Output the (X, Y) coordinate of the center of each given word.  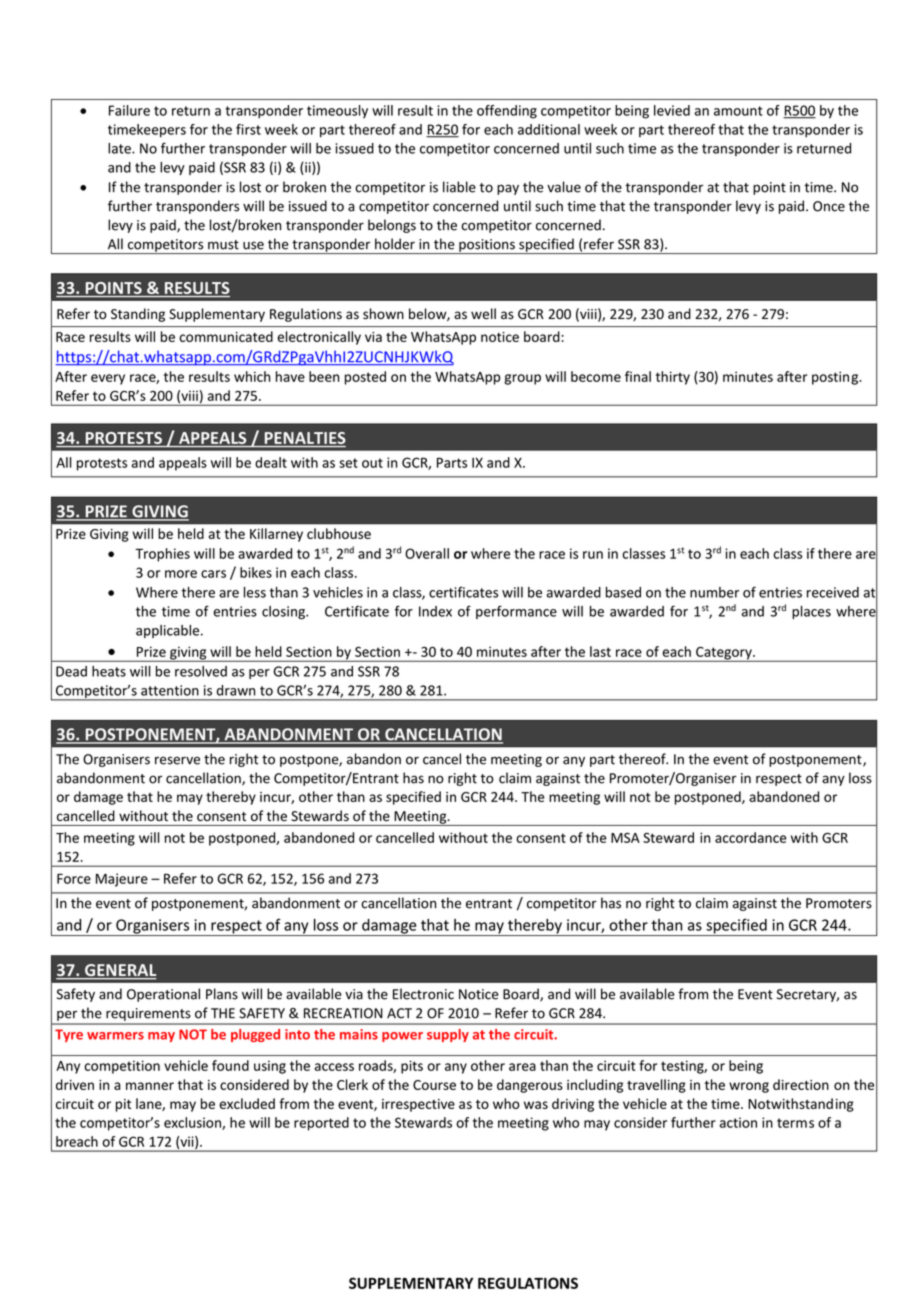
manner (150, 1086)
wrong (749, 1087)
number (714, 592)
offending (507, 112)
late (120, 148)
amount (738, 111)
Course (434, 1085)
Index (435, 611)
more (181, 574)
